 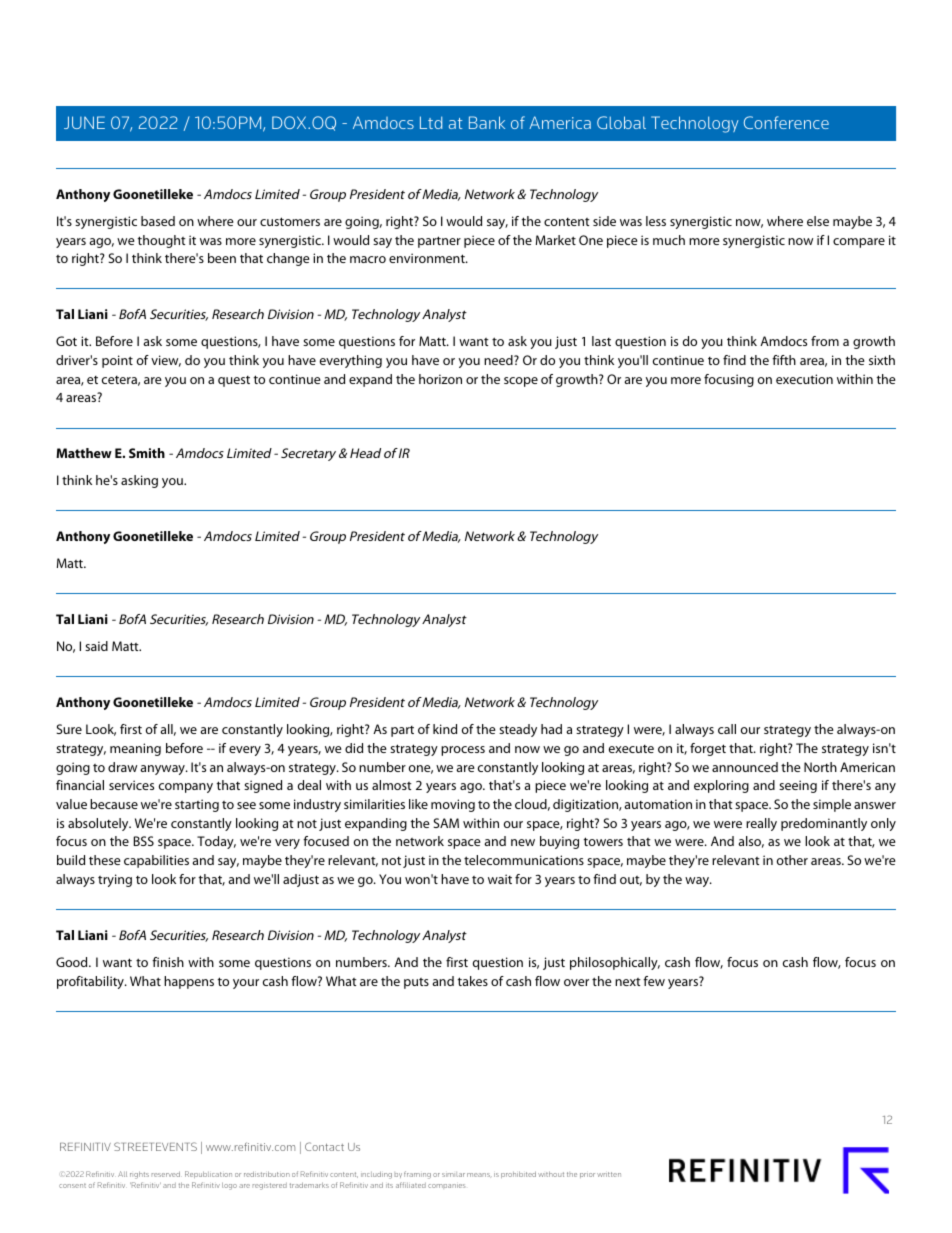 I want to click on written, so click(x=609, y=1174).
